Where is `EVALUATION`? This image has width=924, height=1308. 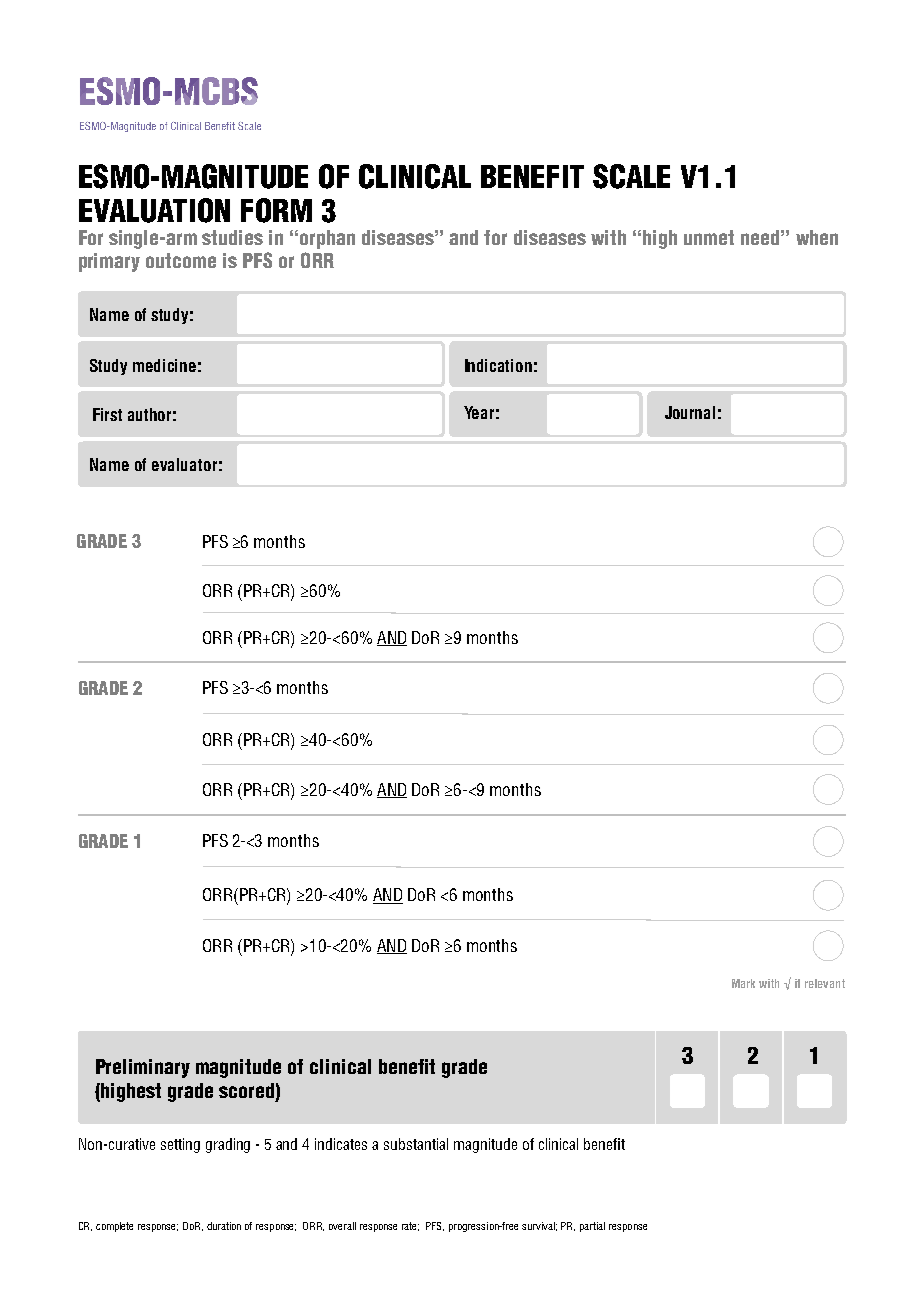
EVALUATION is located at coordinates (154, 210).
